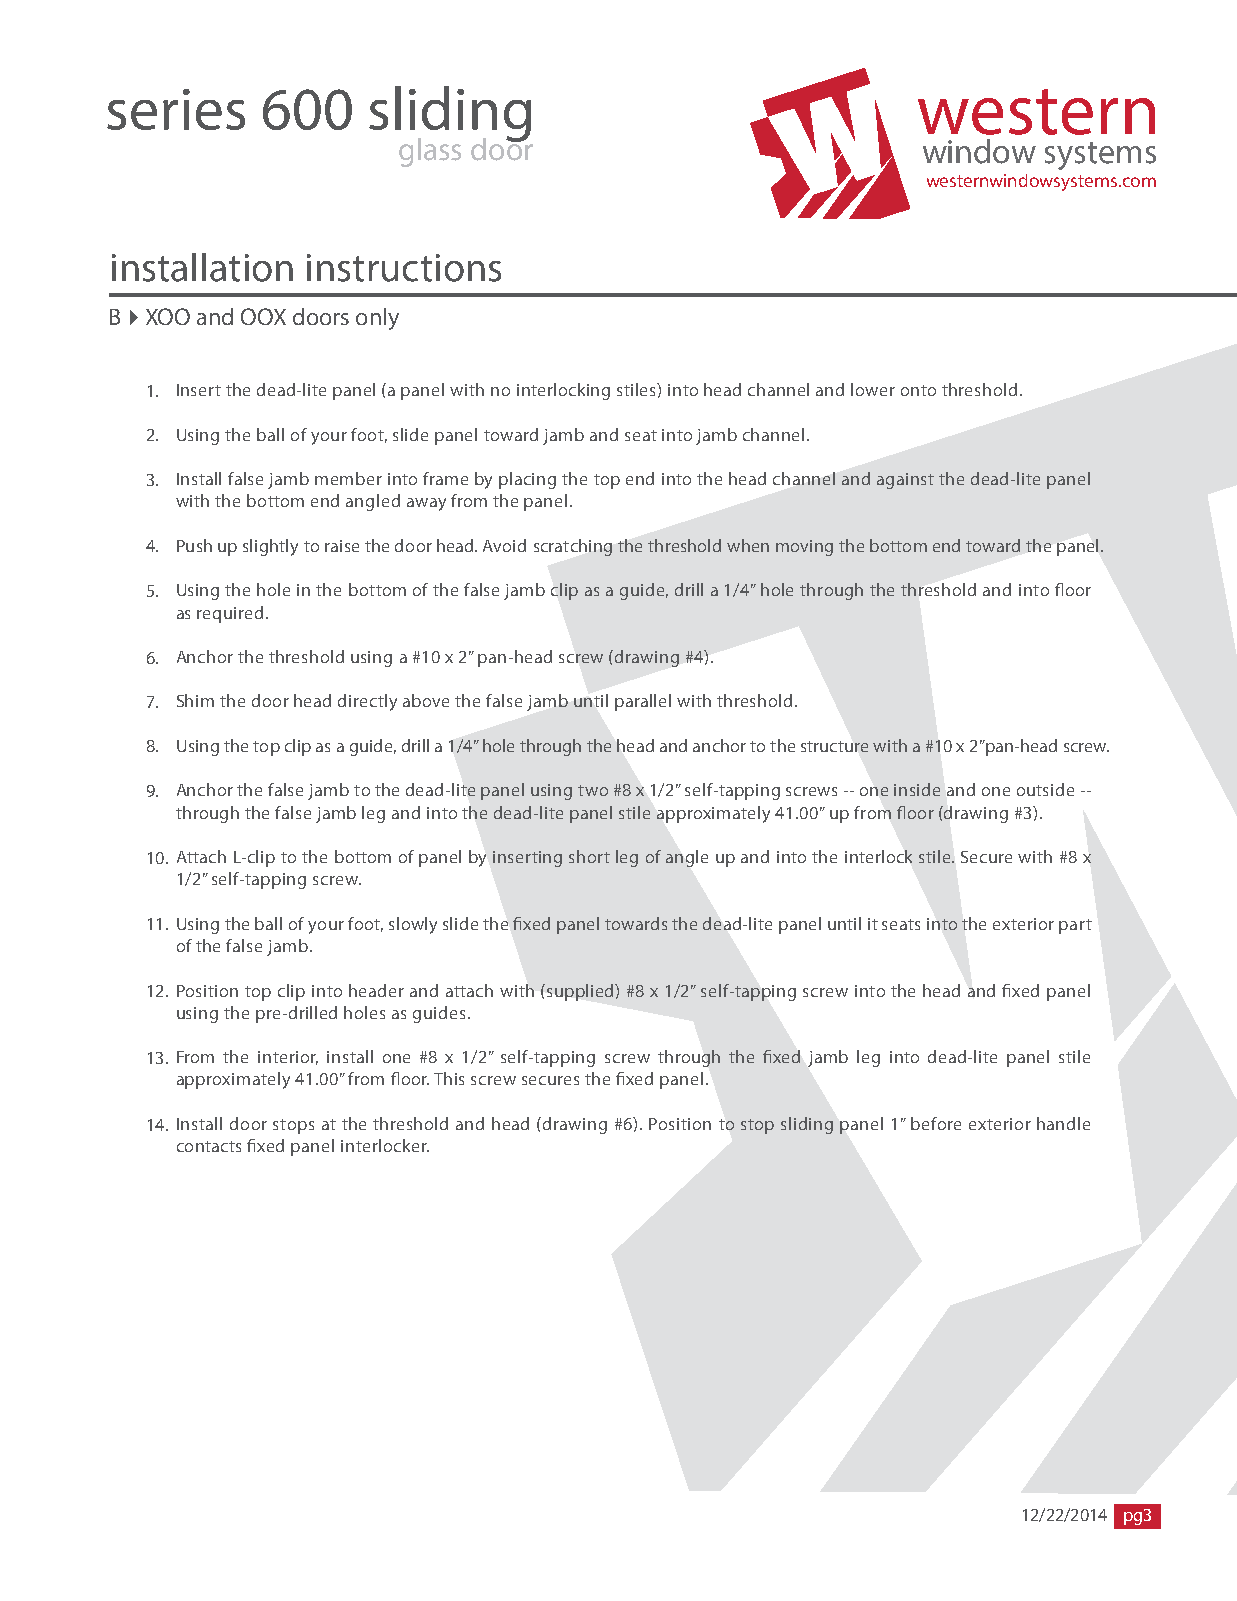 This screenshot has height=1601, width=1237. I want to click on series, so click(176, 109).
